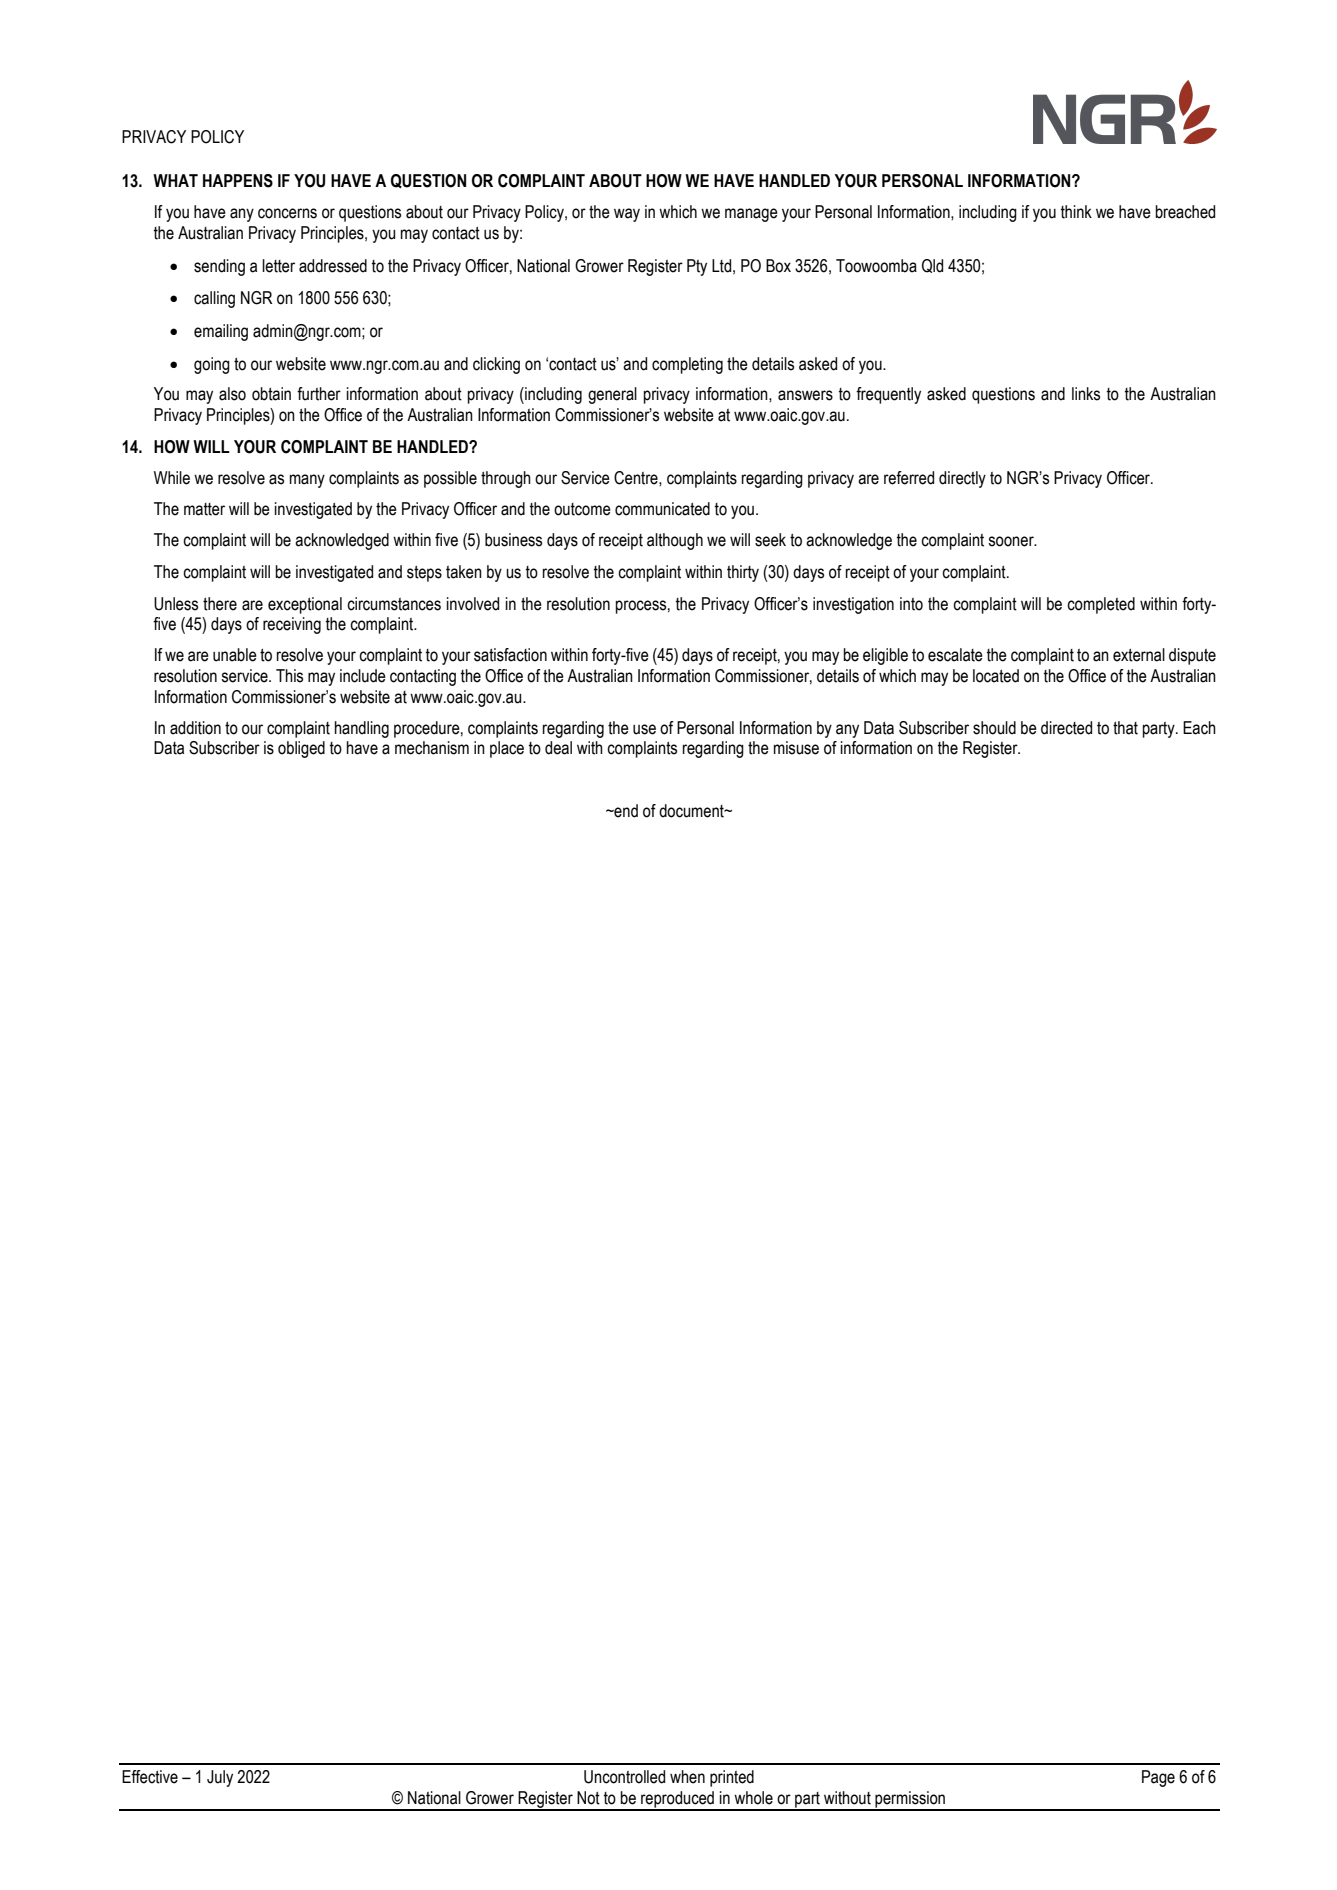 The image size is (1337, 1890). Describe the element at coordinates (287, 213) in the page. I see `concerns` at that location.
